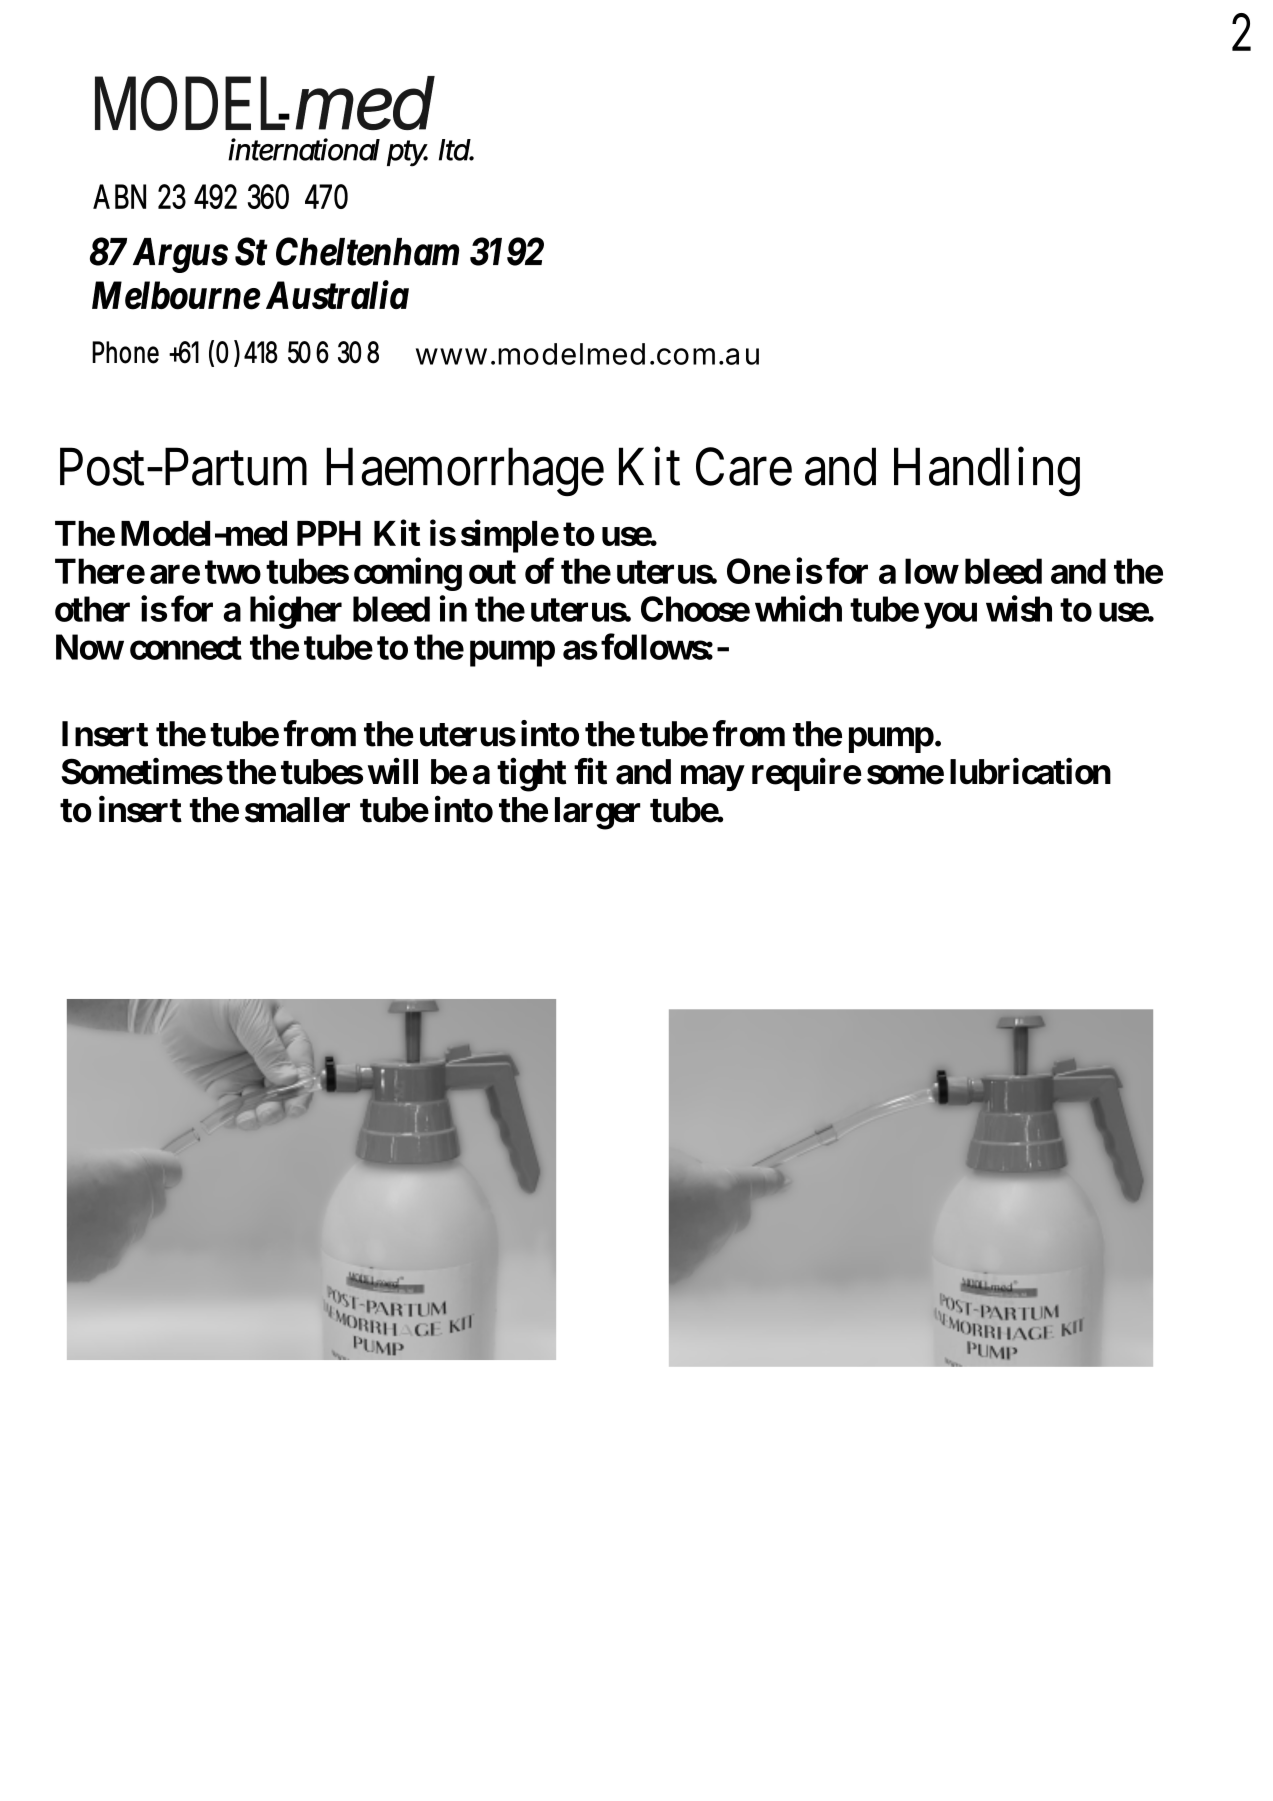 This screenshot has width=1273, height=1801. I want to click on ABN, so click(119, 196).
